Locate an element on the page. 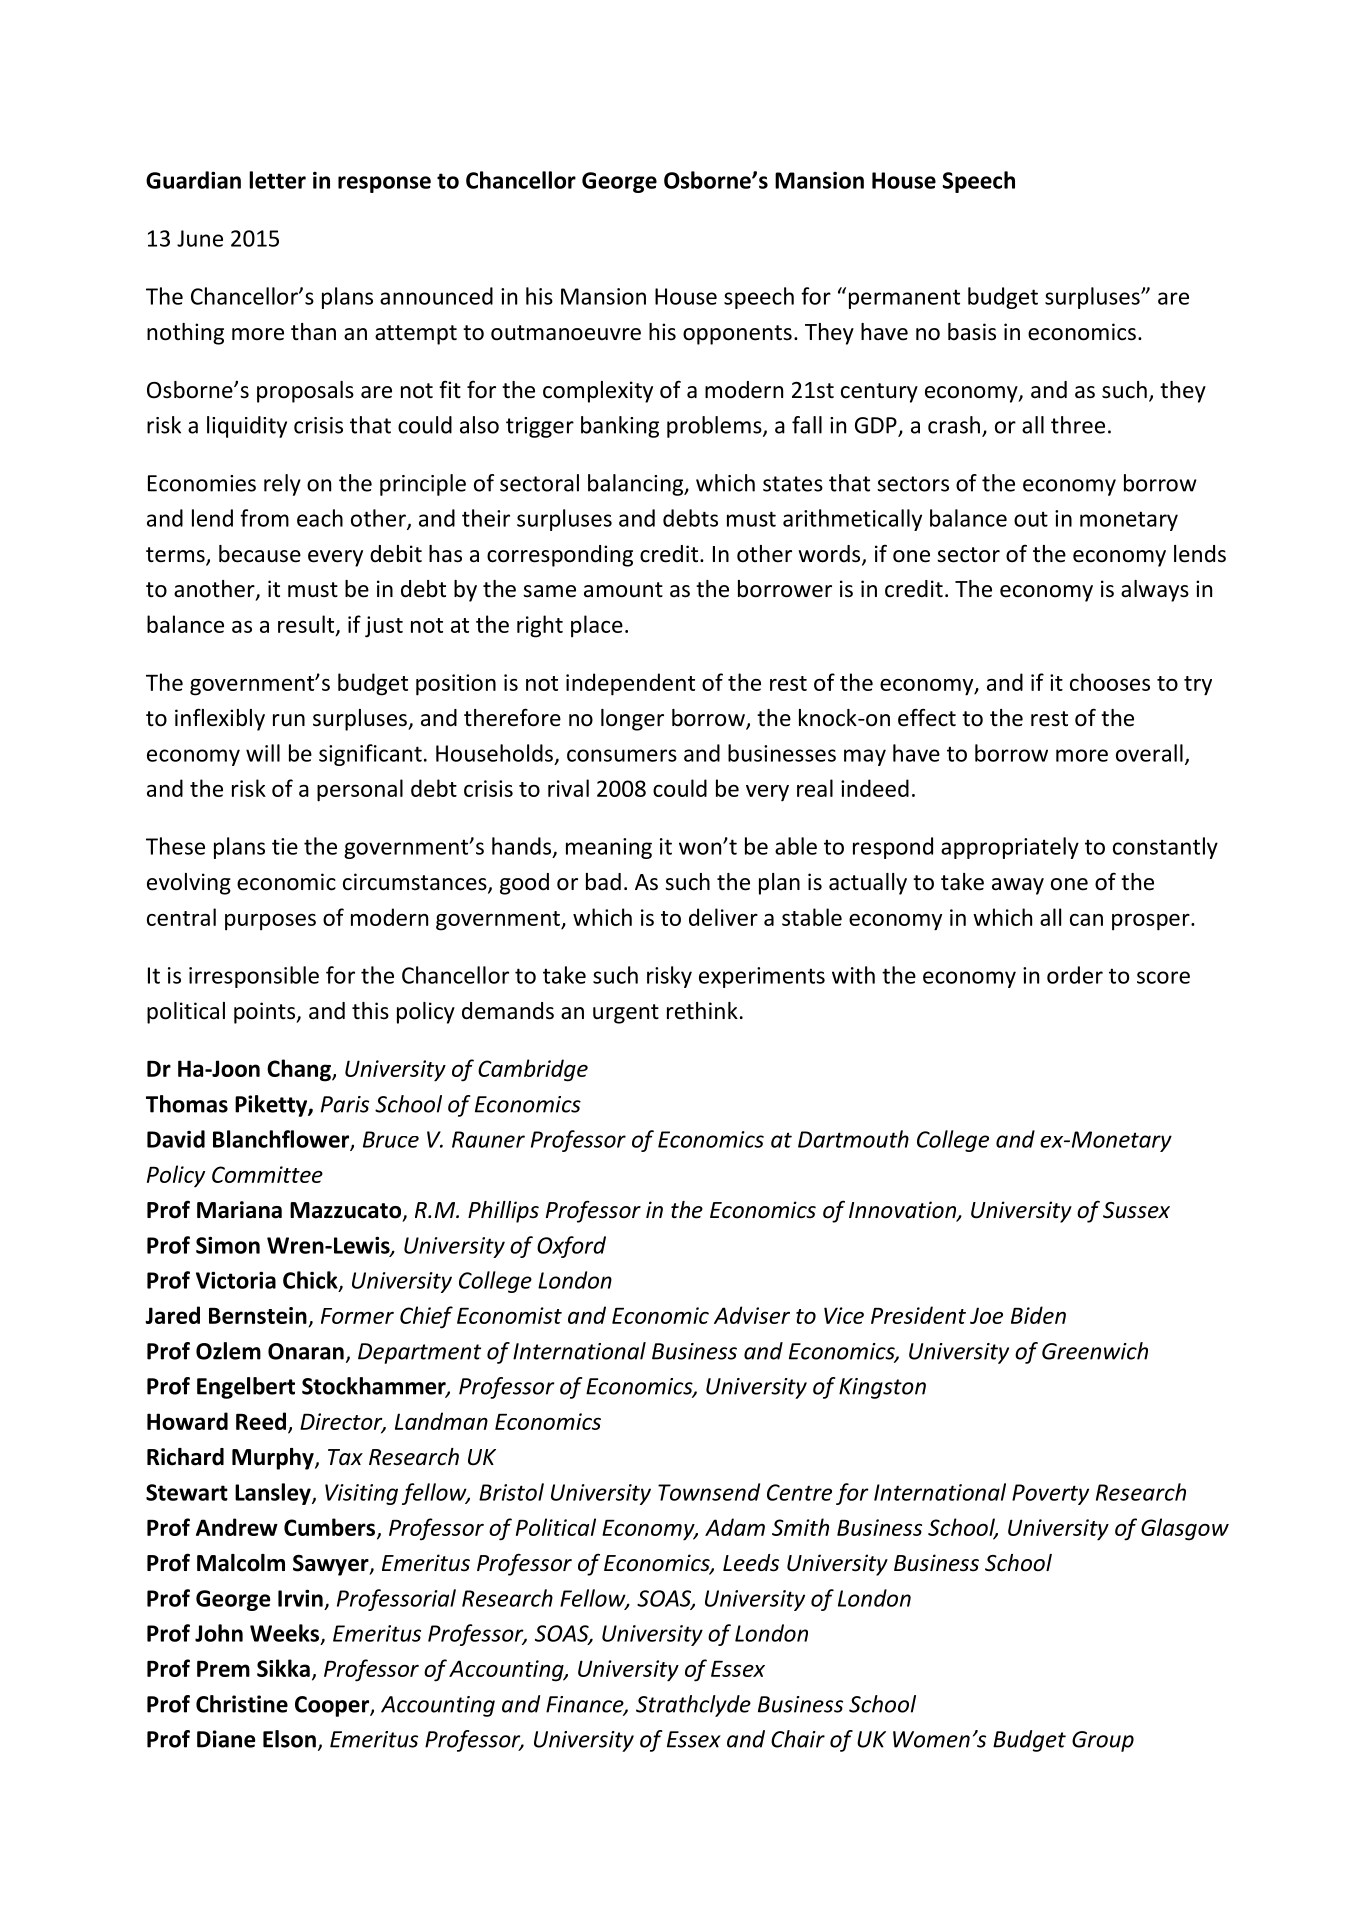  rethink is located at coordinates (702, 1011).
